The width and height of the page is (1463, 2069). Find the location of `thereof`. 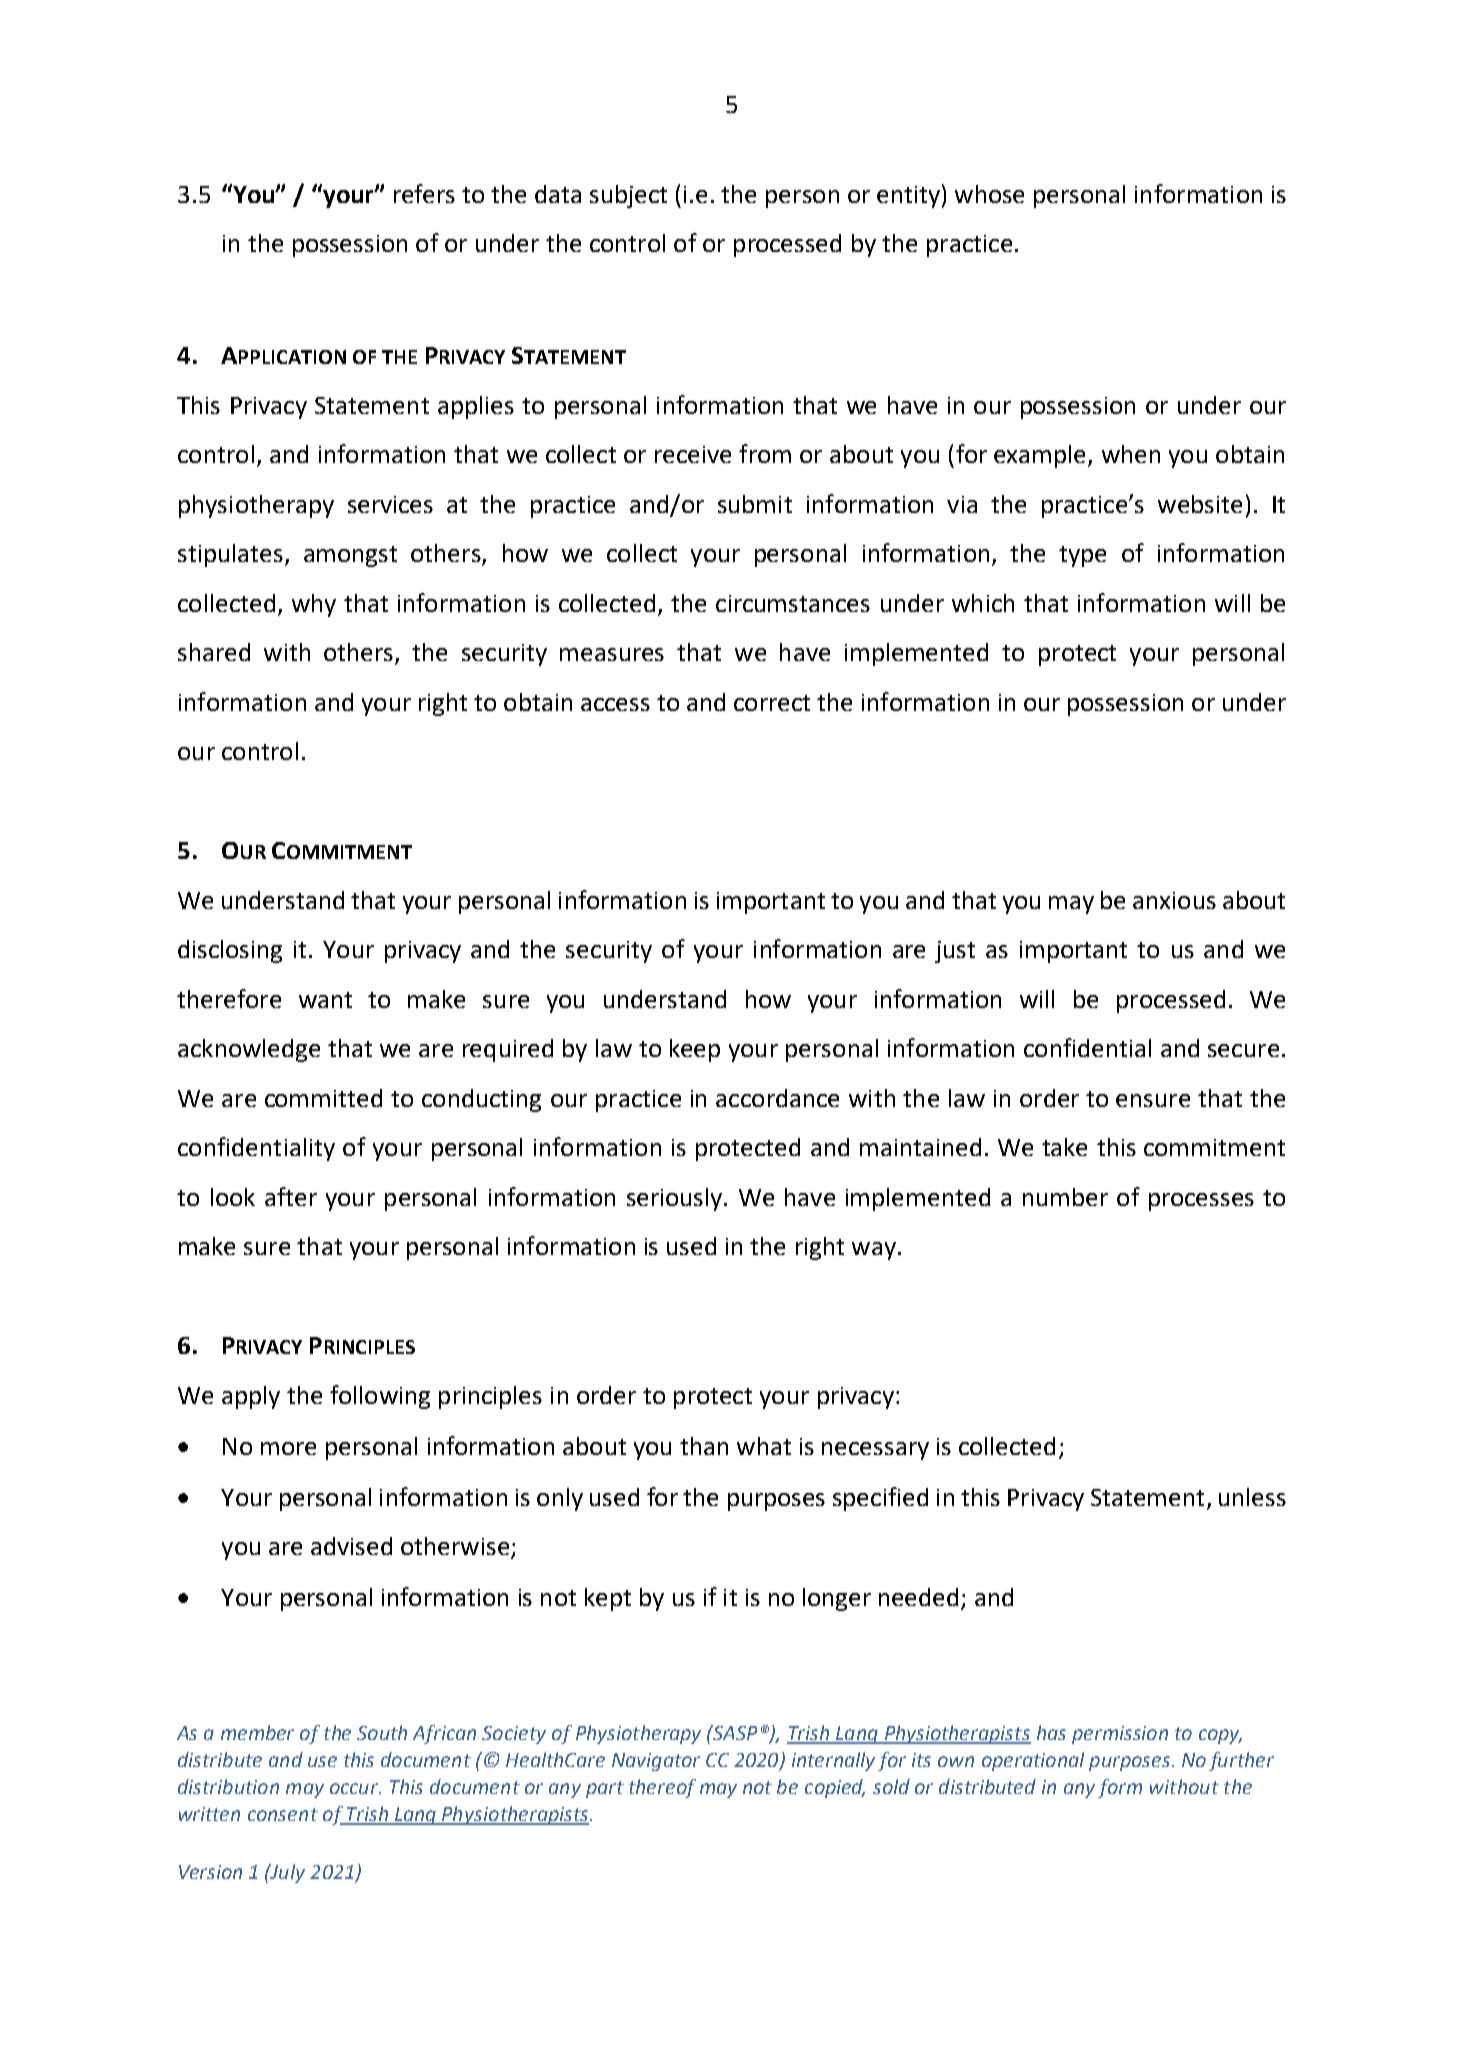

thereof is located at coordinates (662, 1788).
